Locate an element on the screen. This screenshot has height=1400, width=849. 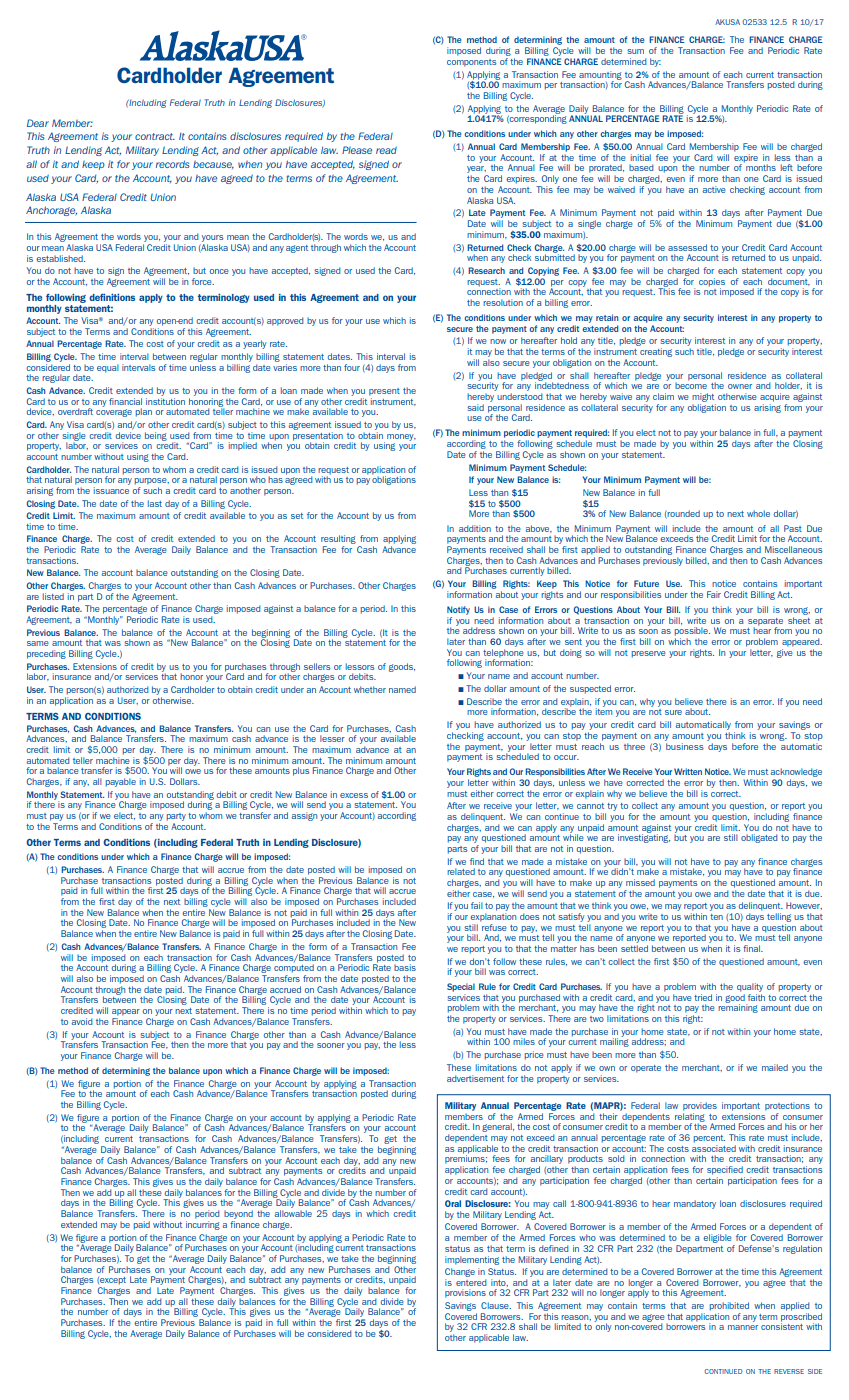
read is located at coordinates (386, 150).
